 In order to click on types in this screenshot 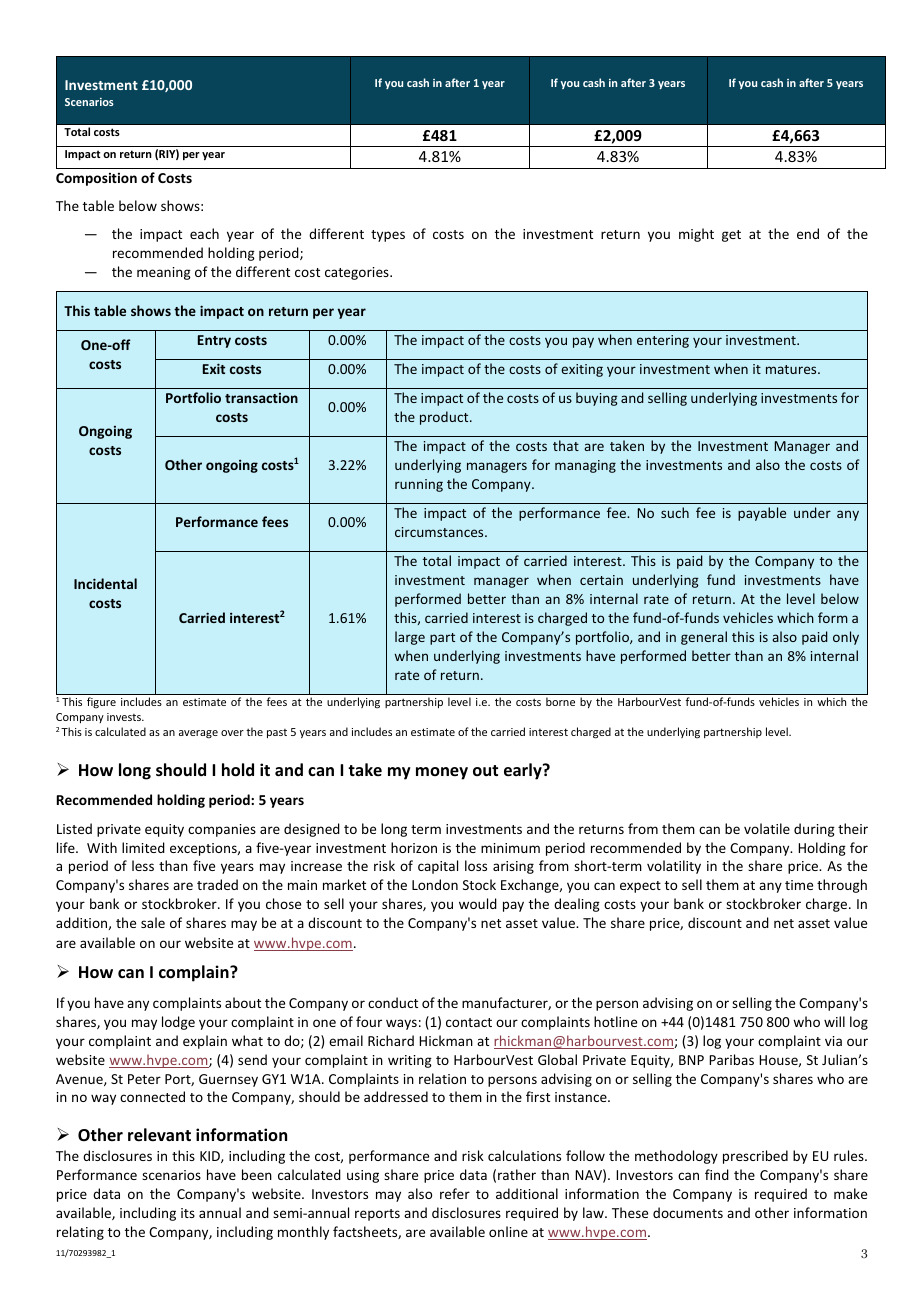, I will do `click(388, 236)`.
